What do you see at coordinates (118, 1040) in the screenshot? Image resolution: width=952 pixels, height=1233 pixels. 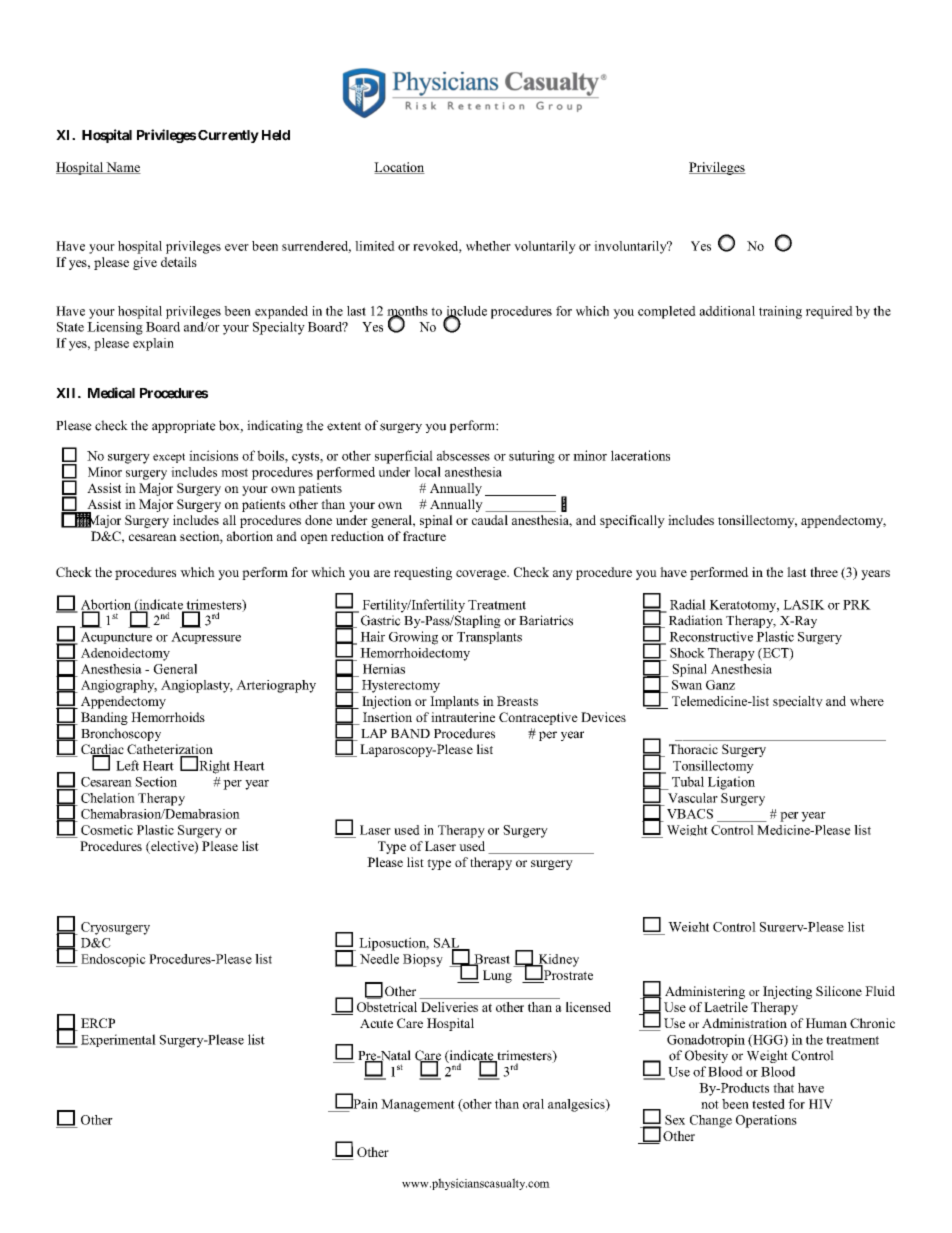 I see `Experimental` at bounding box center [118, 1040].
